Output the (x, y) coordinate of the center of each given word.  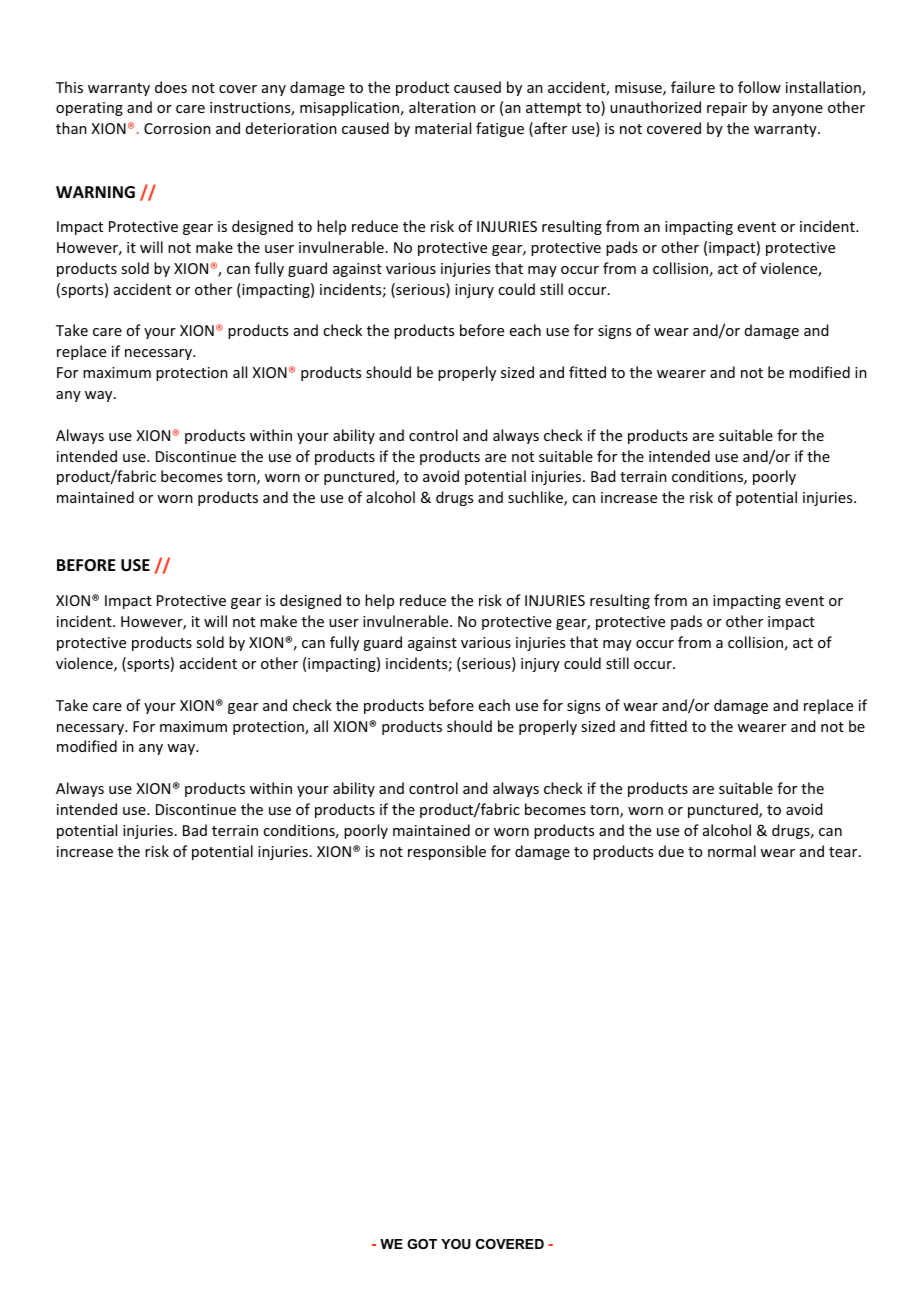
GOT (422, 1244)
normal (732, 851)
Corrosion (177, 128)
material (443, 128)
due (671, 851)
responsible (447, 852)
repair (727, 109)
